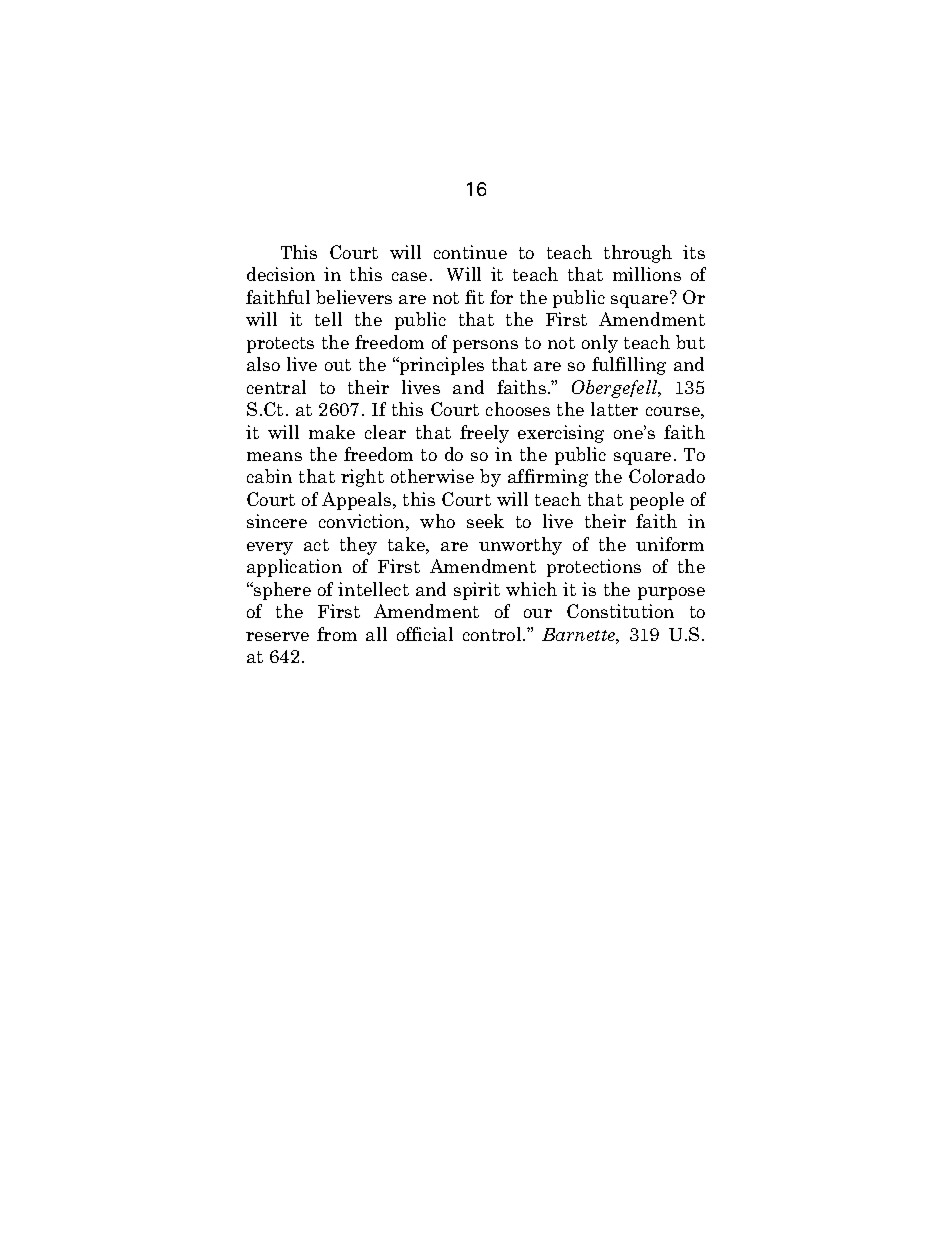 The image size is (952, 1233). What do you see at coordinates (667, 476) in the page?
I see `Colorado` at bounding box center [667, 476].
